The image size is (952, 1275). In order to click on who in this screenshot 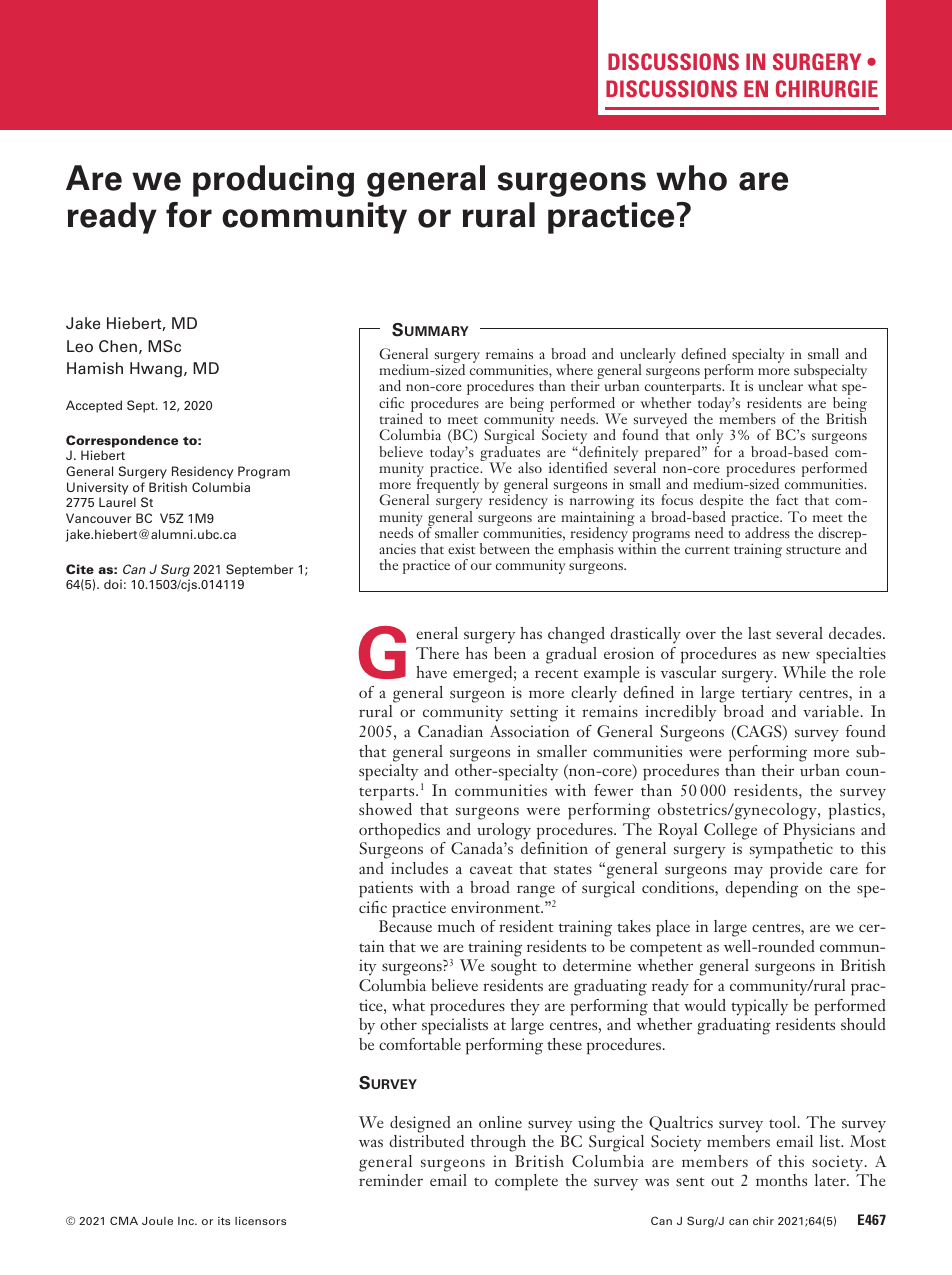, I will do `click(691, 178)`.
